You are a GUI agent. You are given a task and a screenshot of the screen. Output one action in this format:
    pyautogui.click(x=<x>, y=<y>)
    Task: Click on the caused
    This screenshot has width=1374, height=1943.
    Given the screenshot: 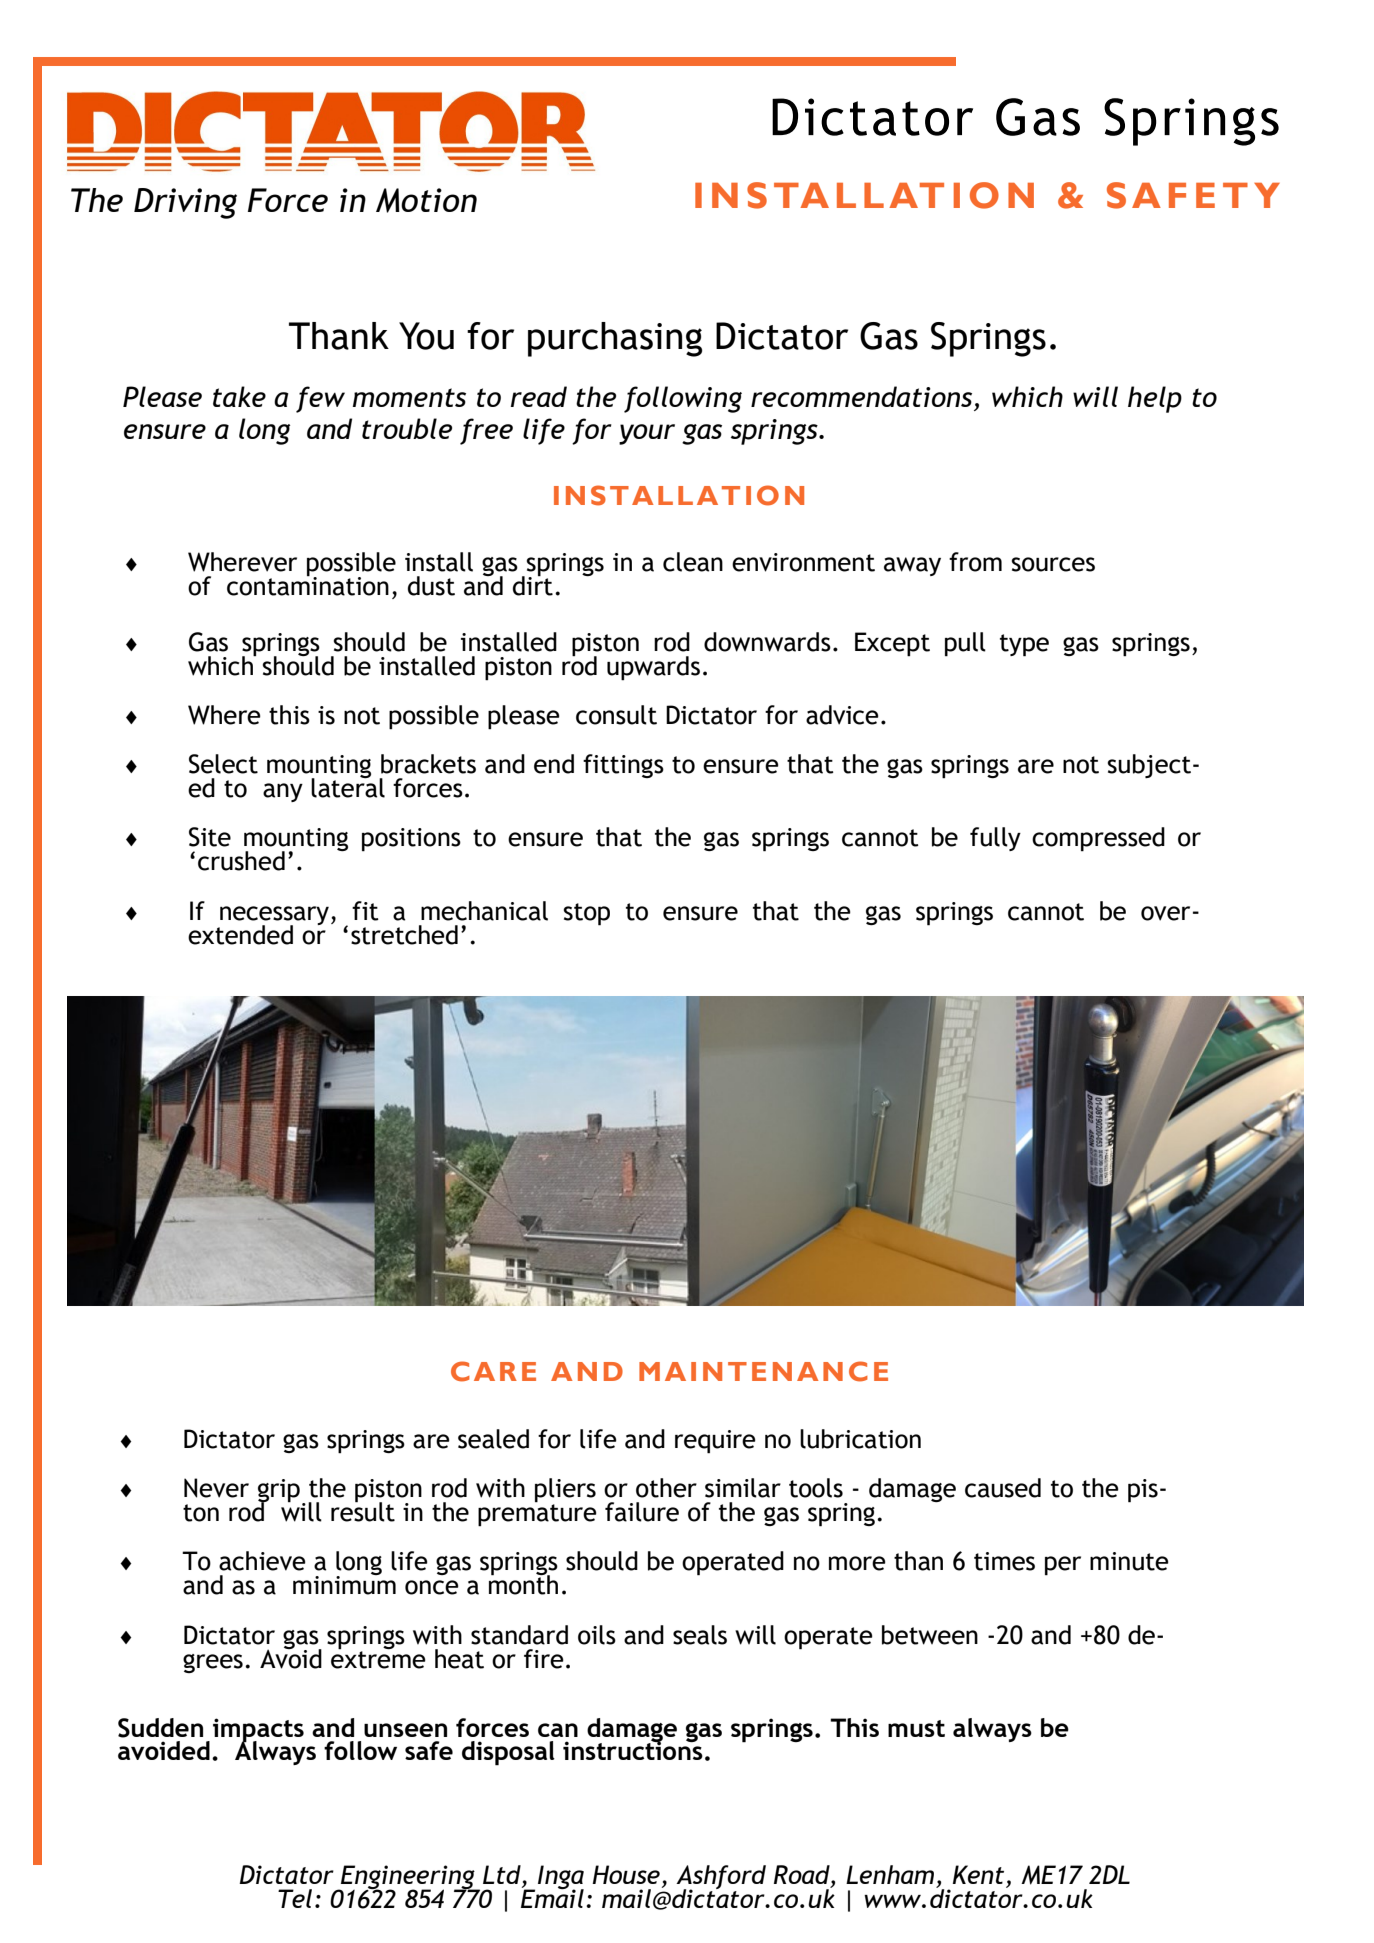 What is the action you would take?
    pyautogui.click(x=1003, y=1488)
